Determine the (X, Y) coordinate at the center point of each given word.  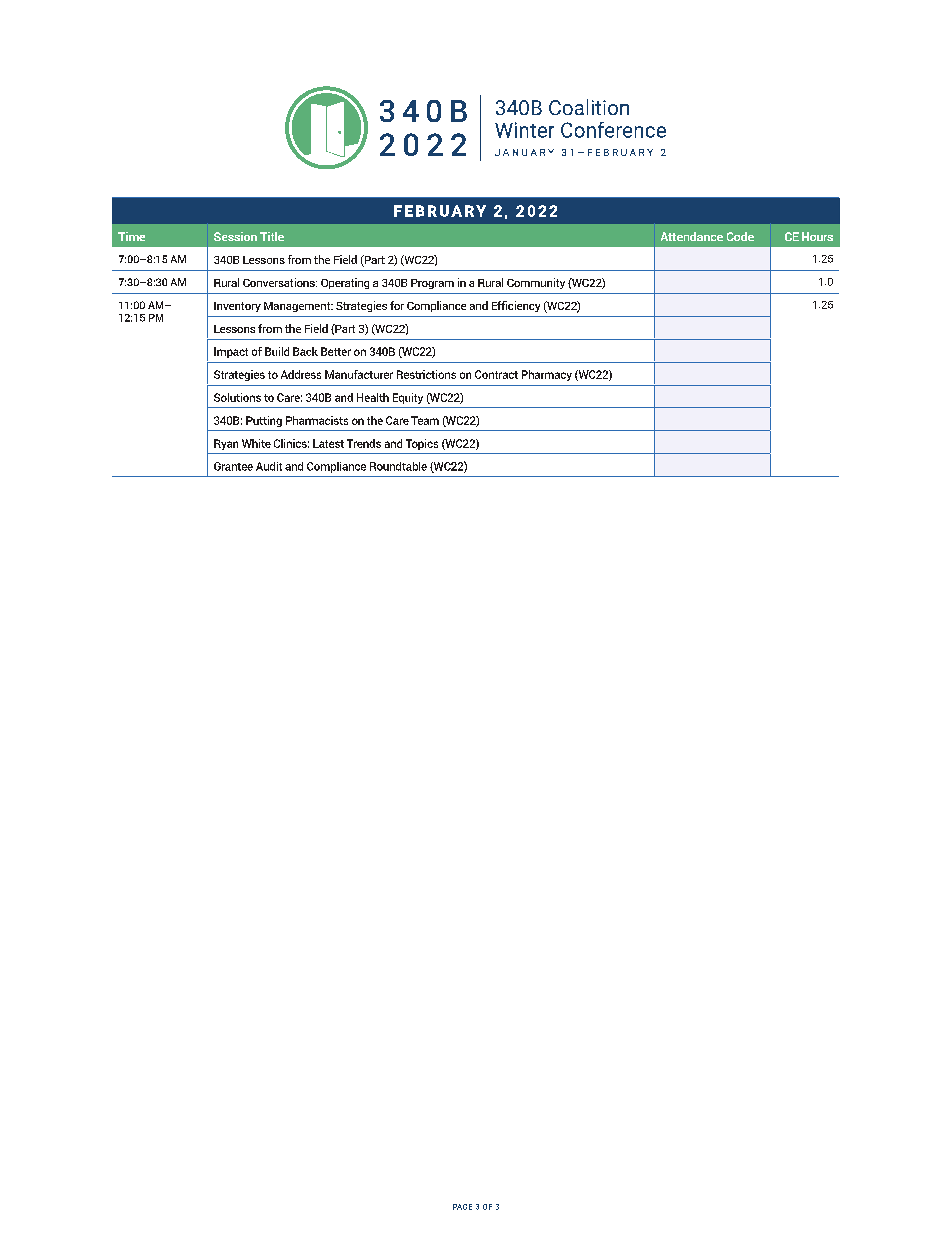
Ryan (226, 444)
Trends (364, 443)
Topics (422, 444)
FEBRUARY (440, 211)
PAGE (462, 1207)
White (256, 443)
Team (425, 420)
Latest (328, 443)
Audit (269, 466)
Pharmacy (547, 375)
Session (235, 236)
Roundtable (398, 466)
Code (740, 236)
